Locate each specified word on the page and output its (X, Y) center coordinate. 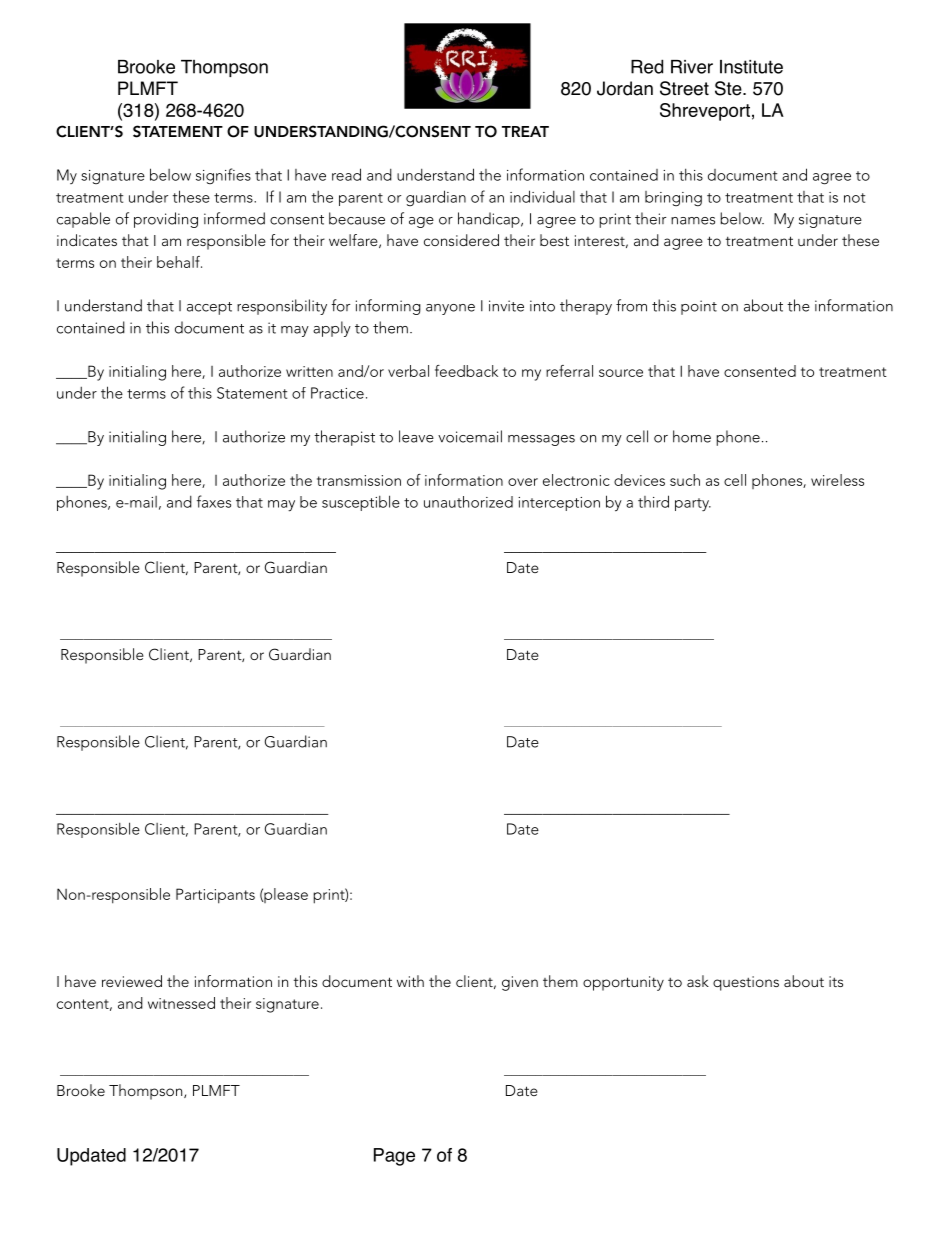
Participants (215, 896)
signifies (223, 176)
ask (698, 981)
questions (746, 983)
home (692, 436)
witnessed (181, 1003)
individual (542, 196)
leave (416, 436)
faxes (214, 501)
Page (394, 1157)
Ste (729, 88)
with (410, 981)
